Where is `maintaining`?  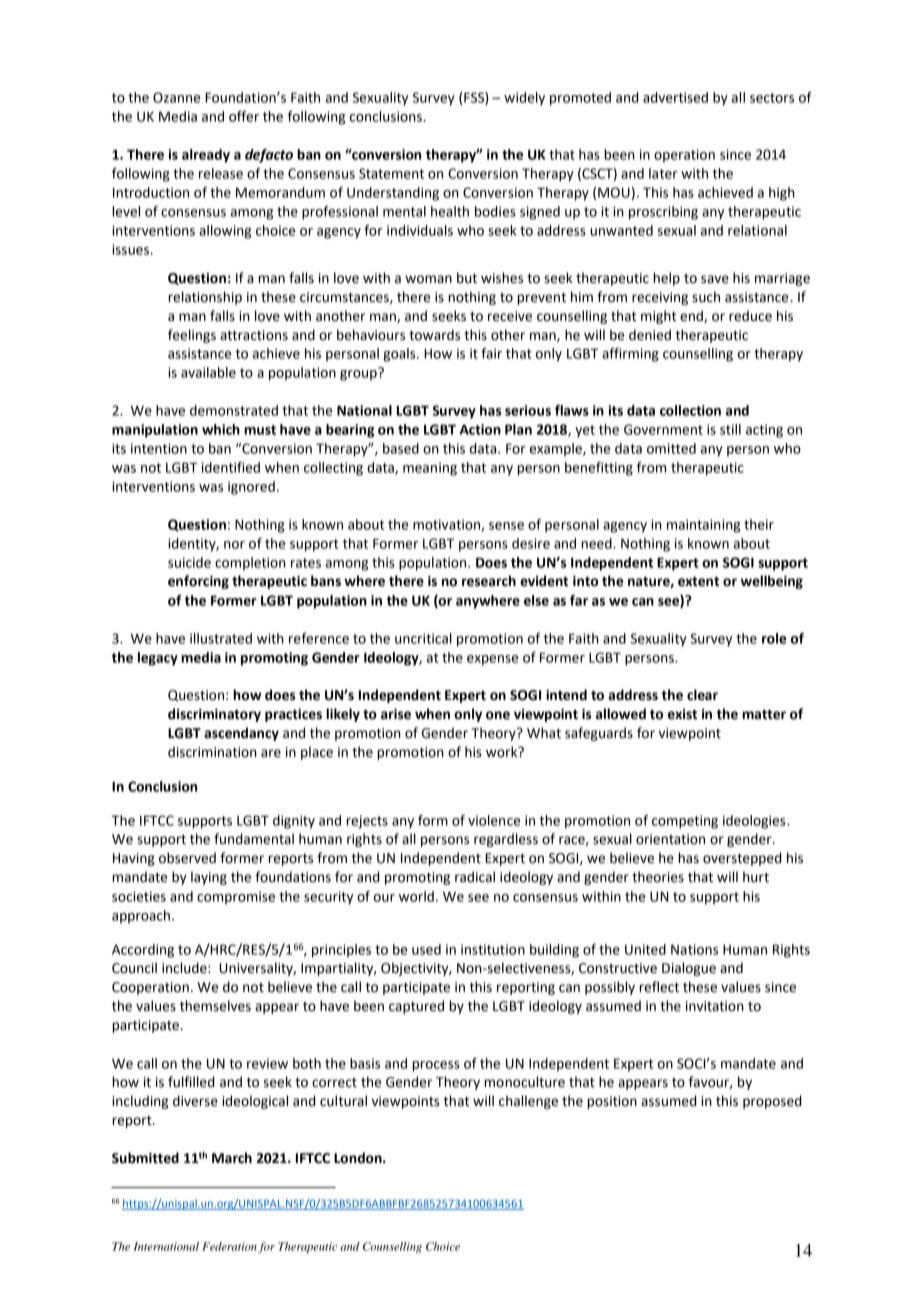
maintaining is located at coordinates (703, 526).
